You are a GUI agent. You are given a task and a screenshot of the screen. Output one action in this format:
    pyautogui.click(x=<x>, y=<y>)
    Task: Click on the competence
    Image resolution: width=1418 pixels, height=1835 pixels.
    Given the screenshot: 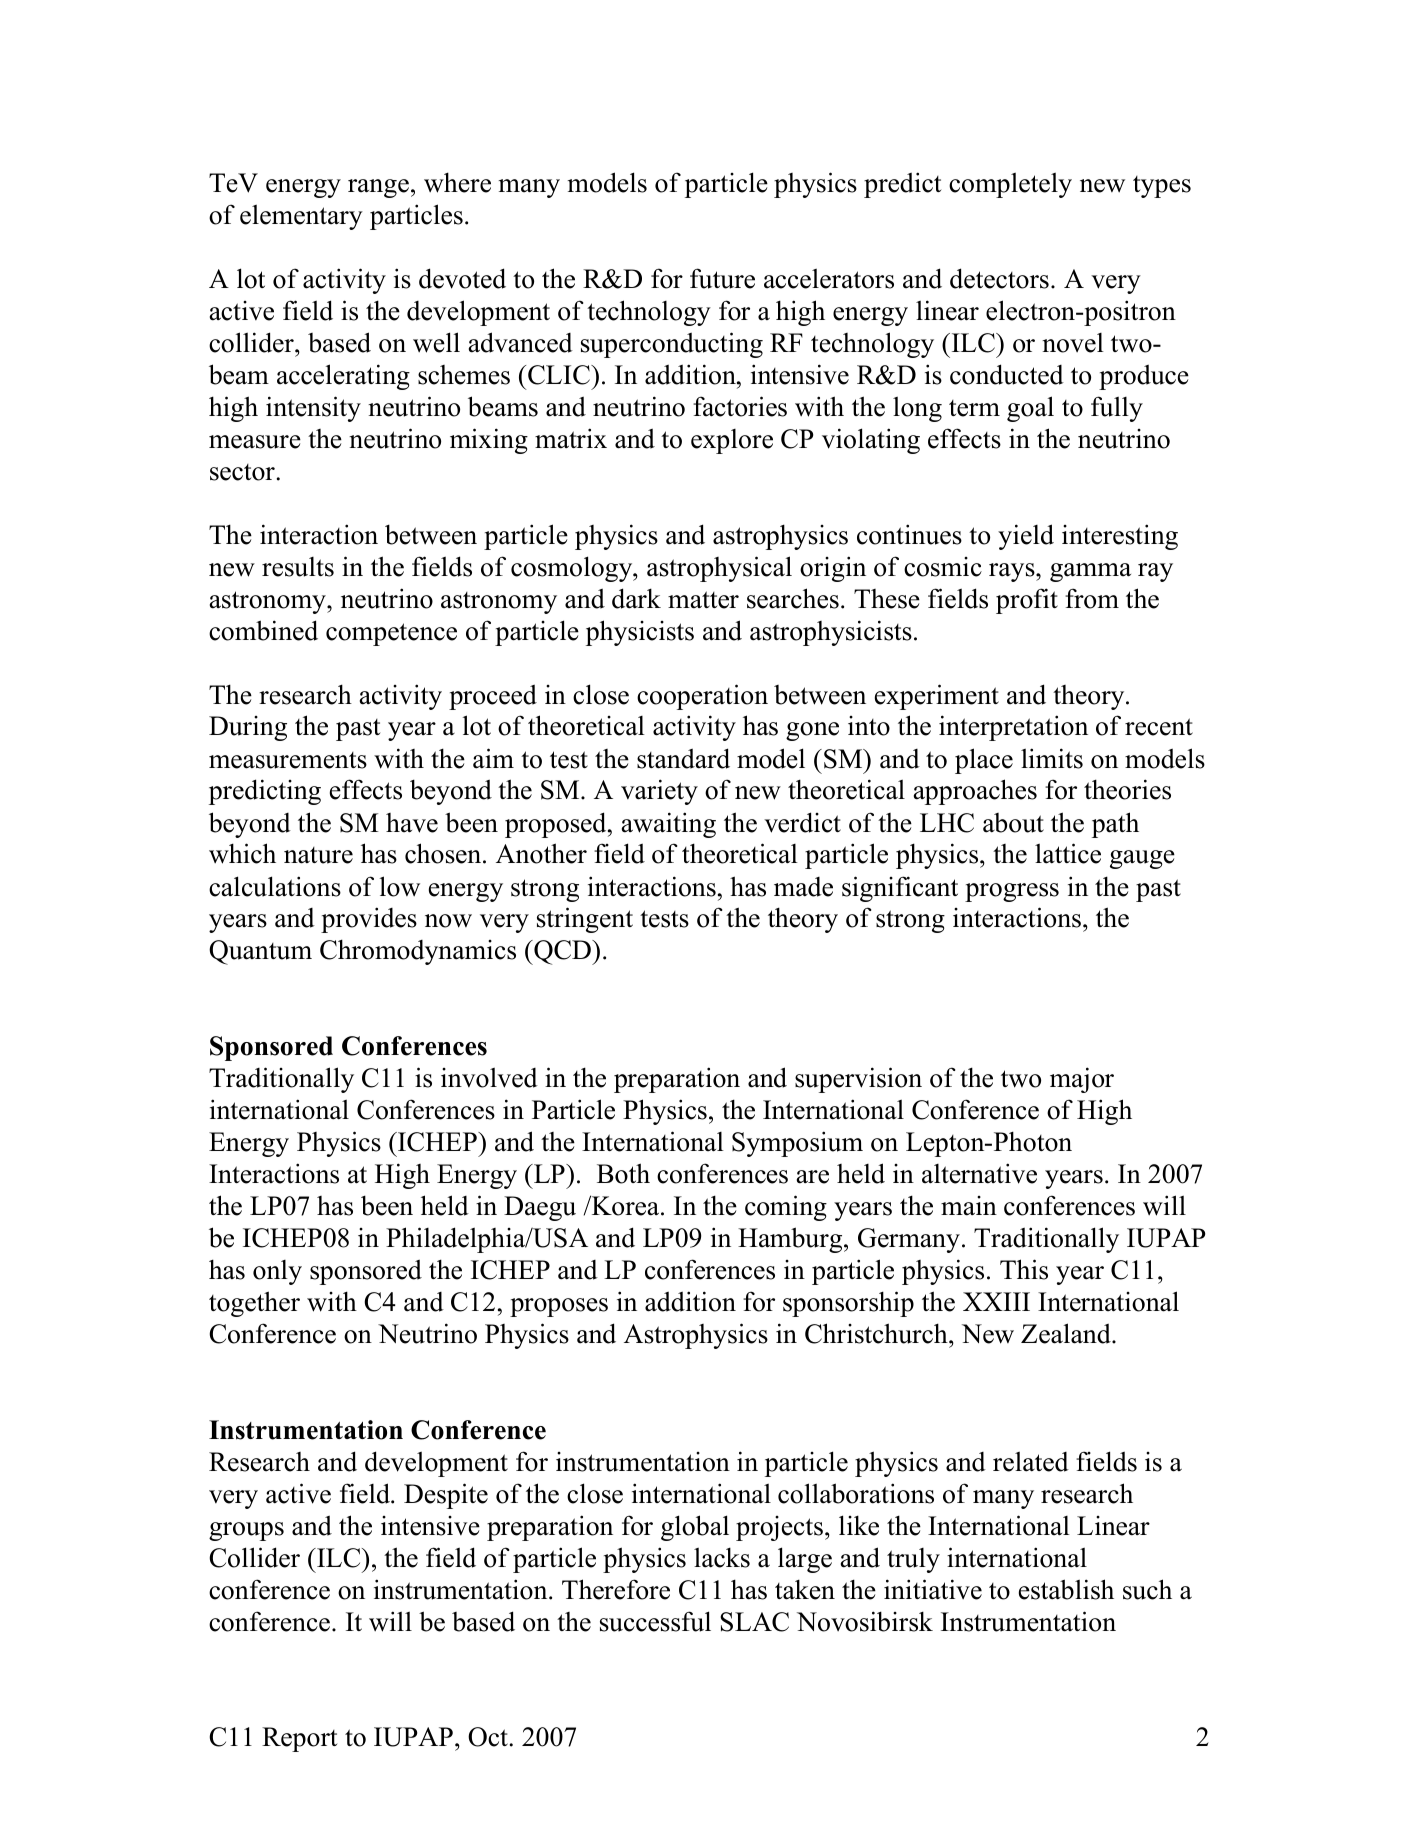 What is the action you would take?
    pyautogui.click(x=391, y=634)
